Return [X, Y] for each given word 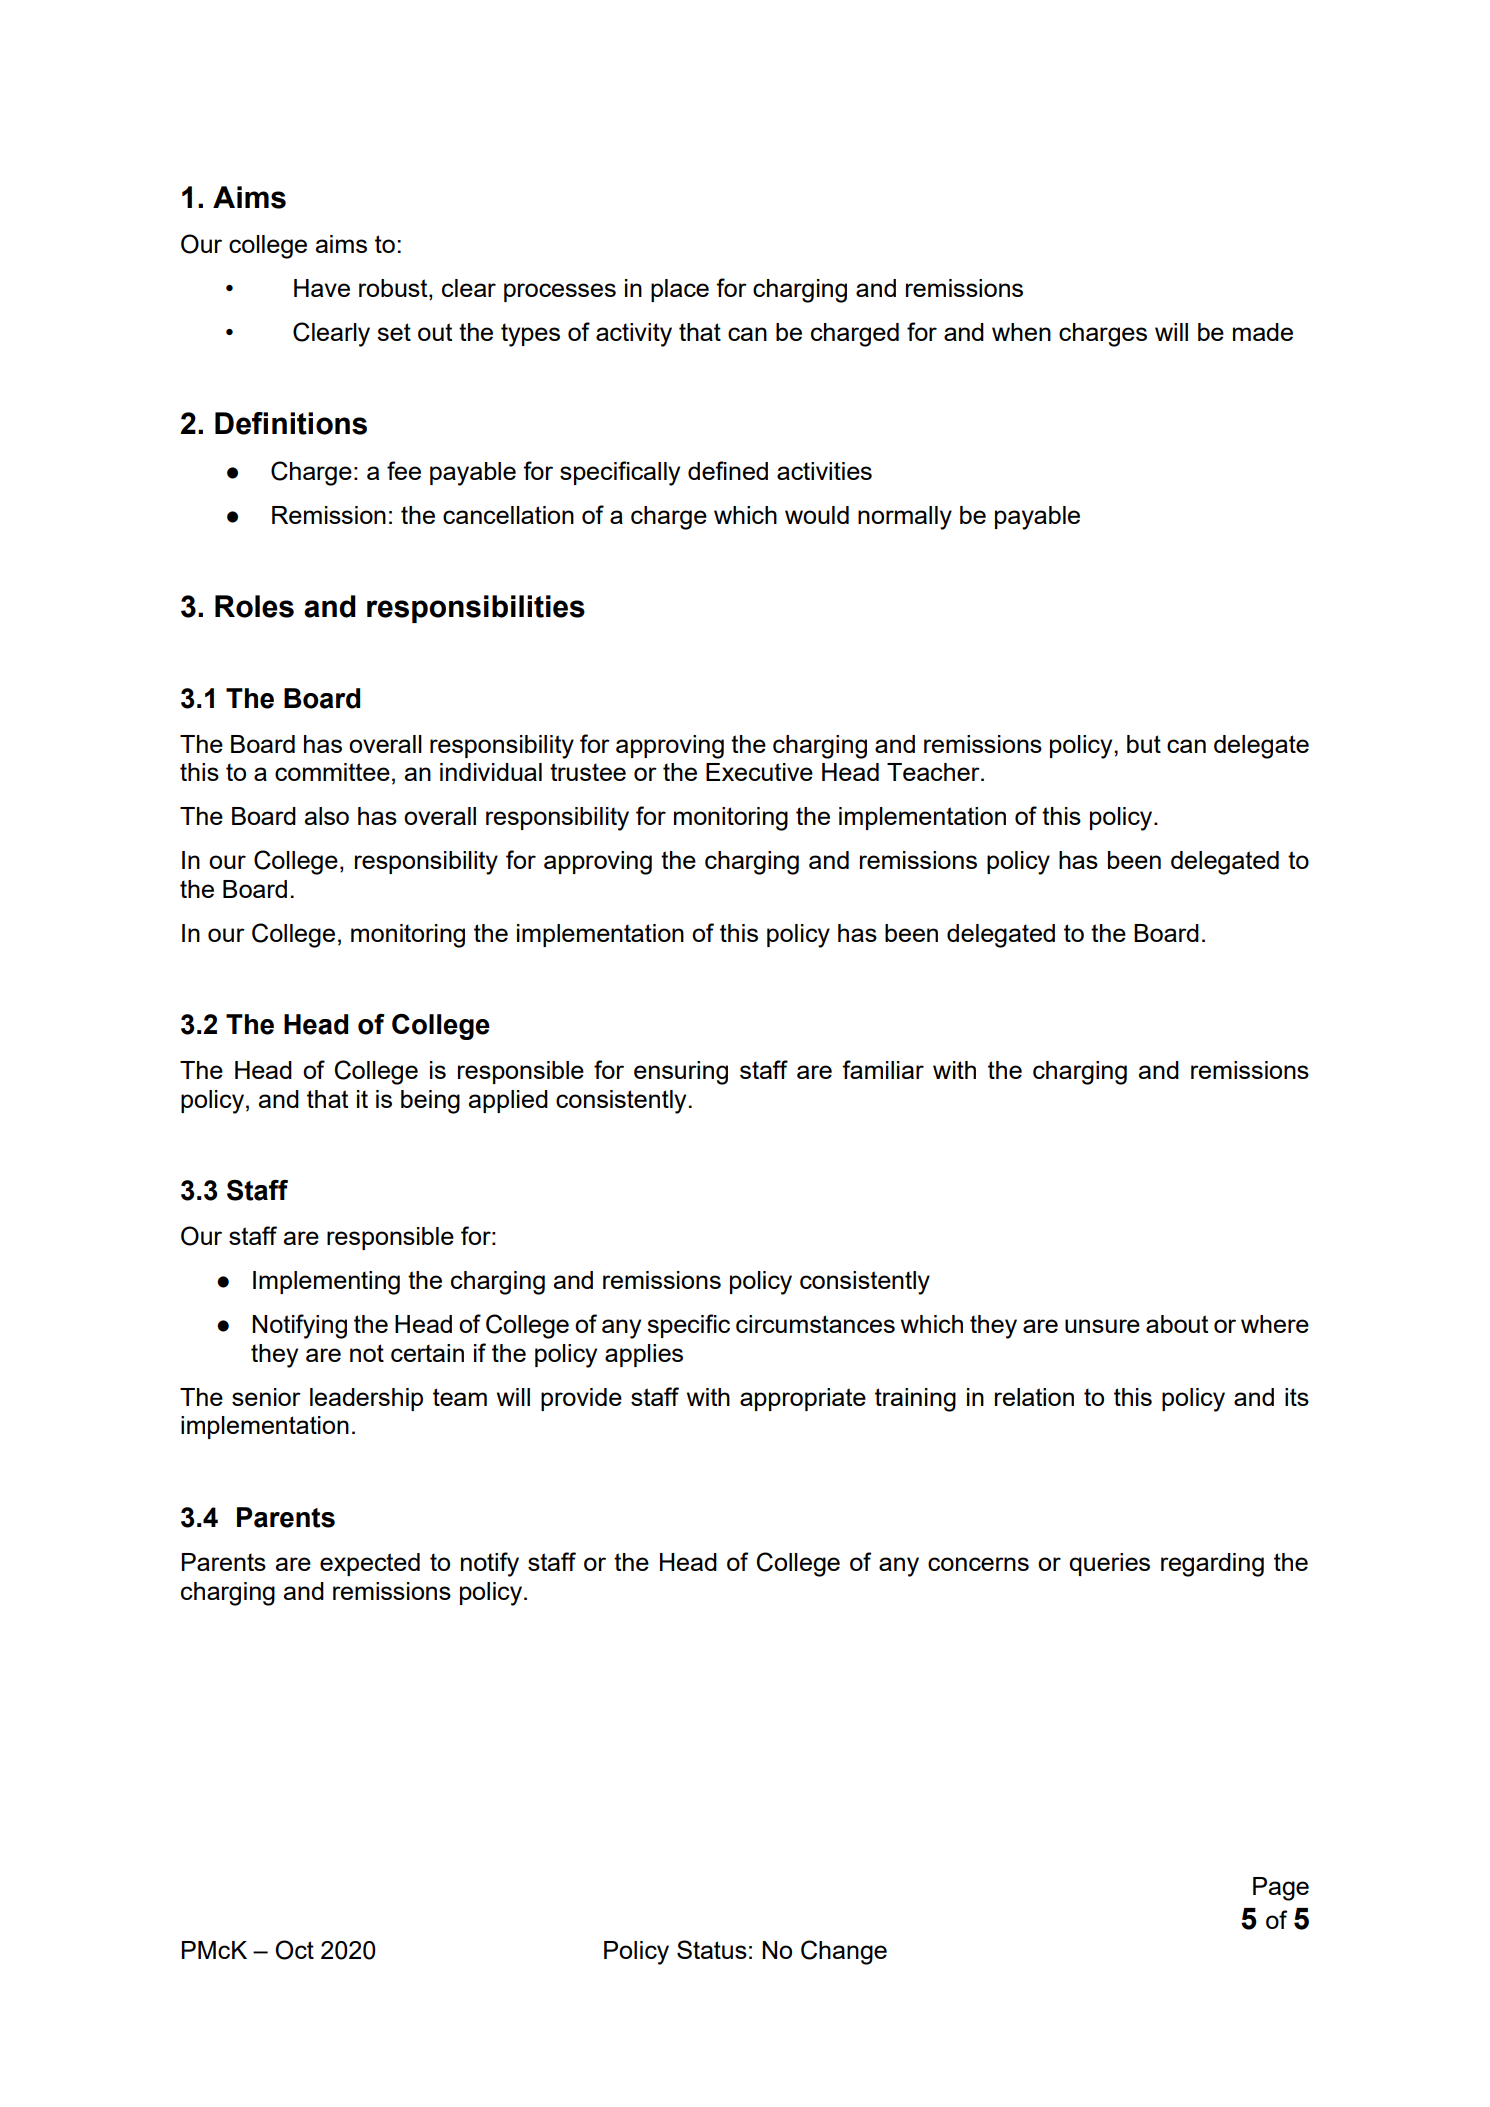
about [1177, 1324]
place [680, 290]
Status [712, 1949]
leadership [366, 1399]
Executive [759, 772]
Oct [294, 1950]
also [327, 816]
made [1263, 332]
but [1144, 744]
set [394, 332]
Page [1281, 1889]
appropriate [803, 1399]
